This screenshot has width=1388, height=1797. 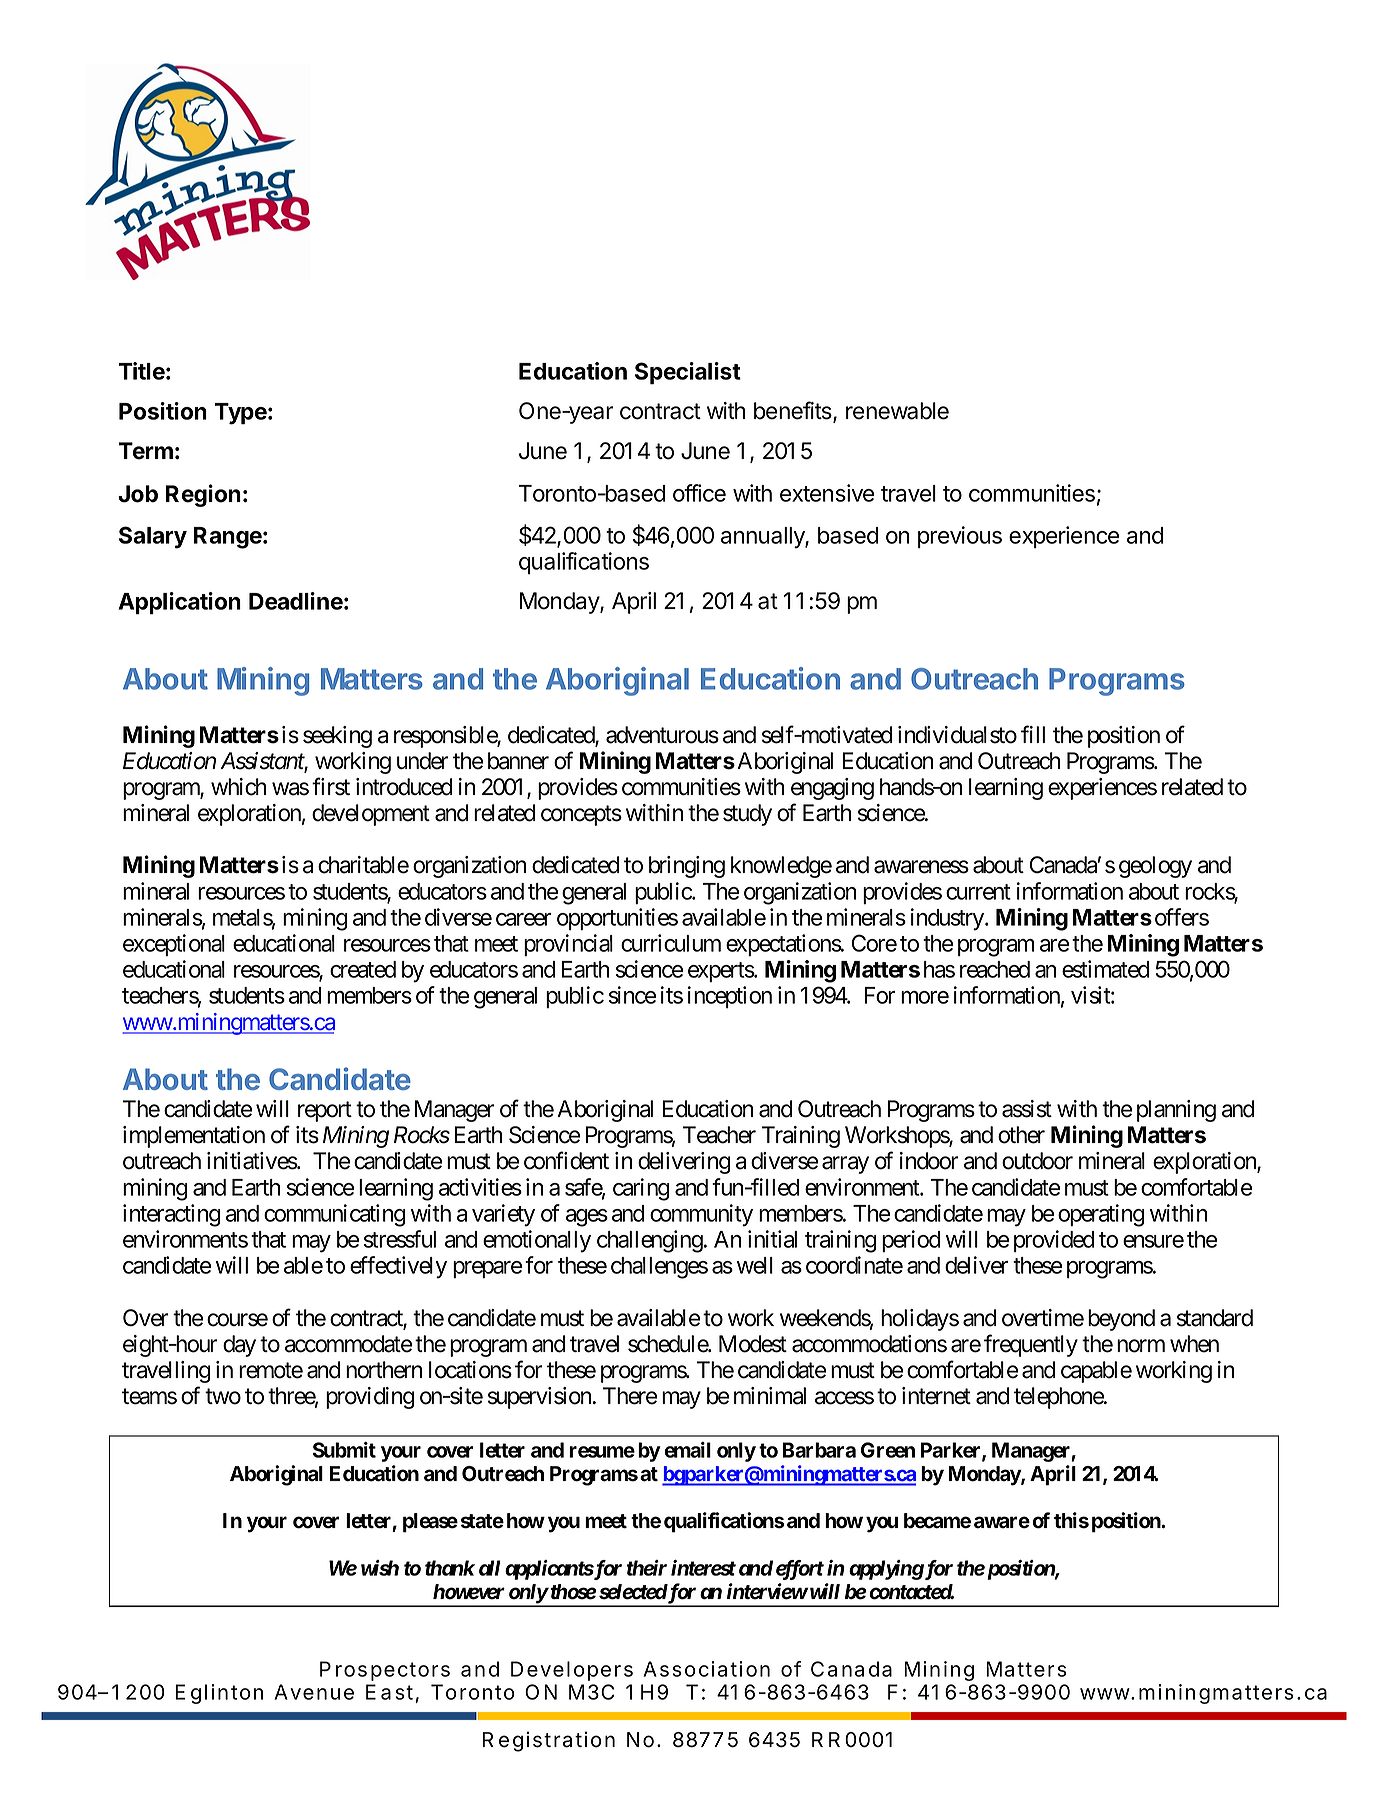 What do you see at coordinates (1155, 867) in the screenshot?
I see `geology` at bounding box center [1155, 867].
